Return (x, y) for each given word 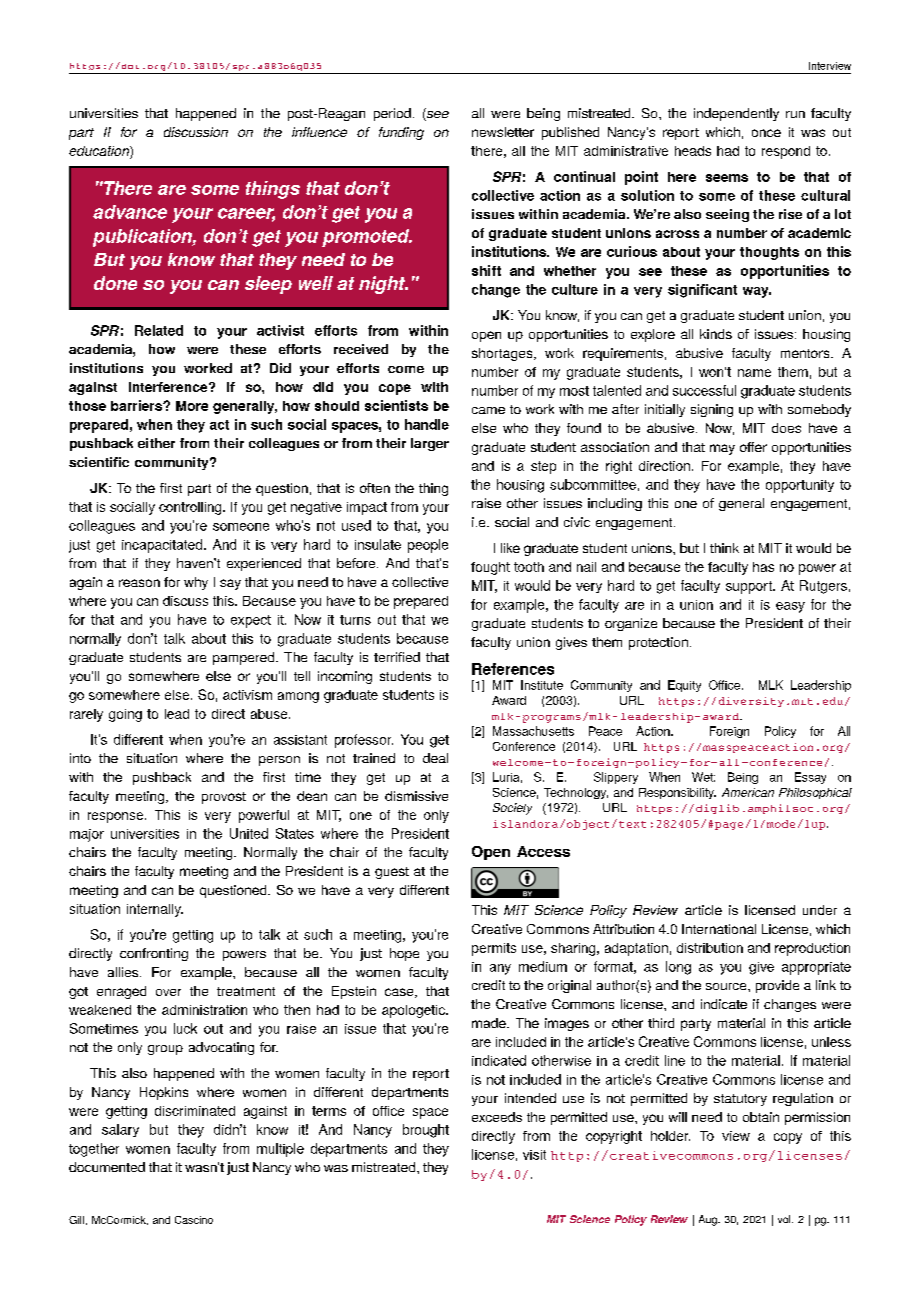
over (168, 992)
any (500, 969)
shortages (503, 354)
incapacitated (163, 546)
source (727, 986)
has (763, 567)
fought (490, 568)
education (100, 152)
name (754, 373)
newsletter (503, 132)
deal (435, 758)
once (766, 133)
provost (224, 798)
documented (107, 1167)
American (748, 792)
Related (159, 330)
